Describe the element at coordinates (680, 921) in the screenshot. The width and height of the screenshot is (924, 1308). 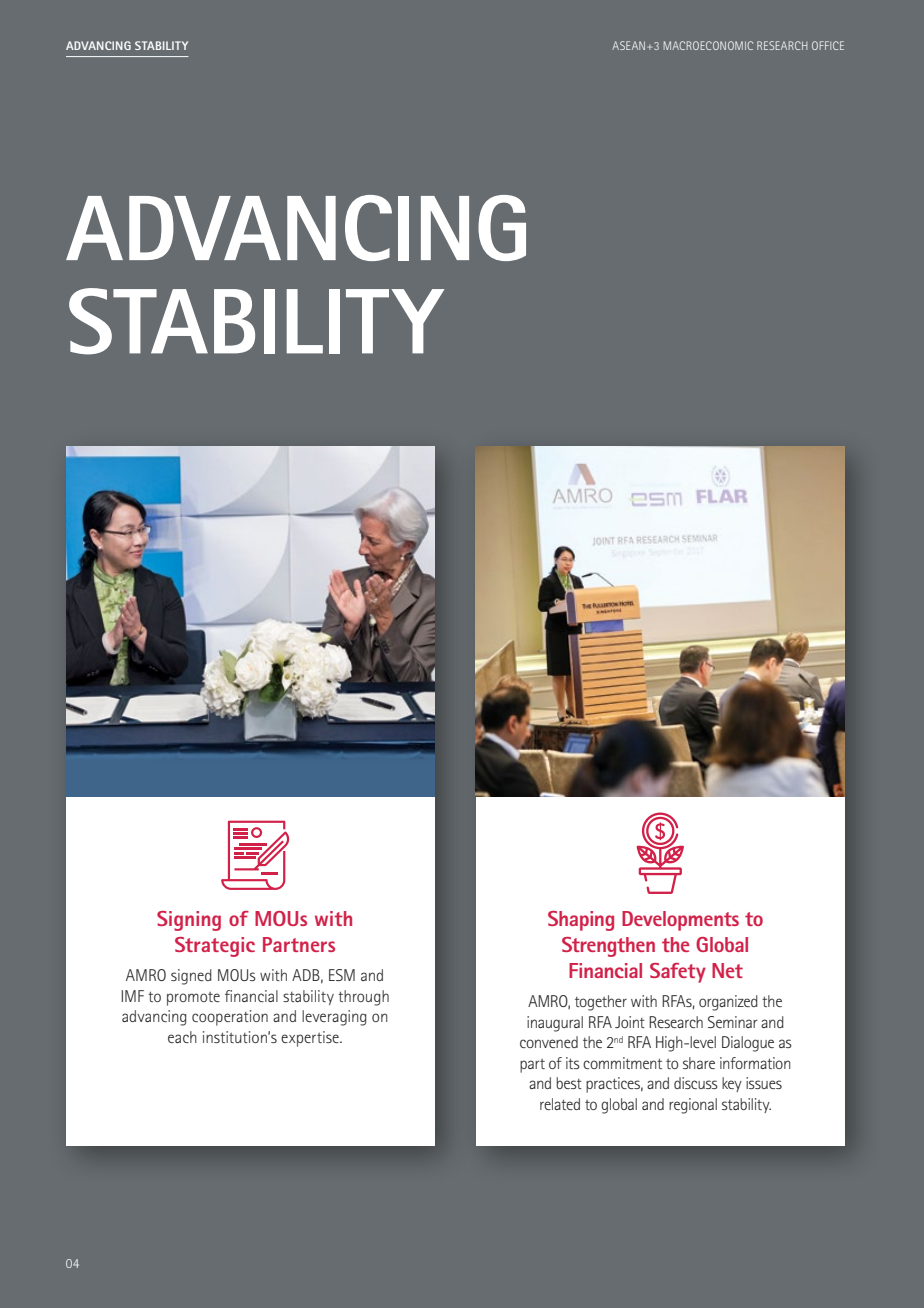
I see `Developments` at that location.
